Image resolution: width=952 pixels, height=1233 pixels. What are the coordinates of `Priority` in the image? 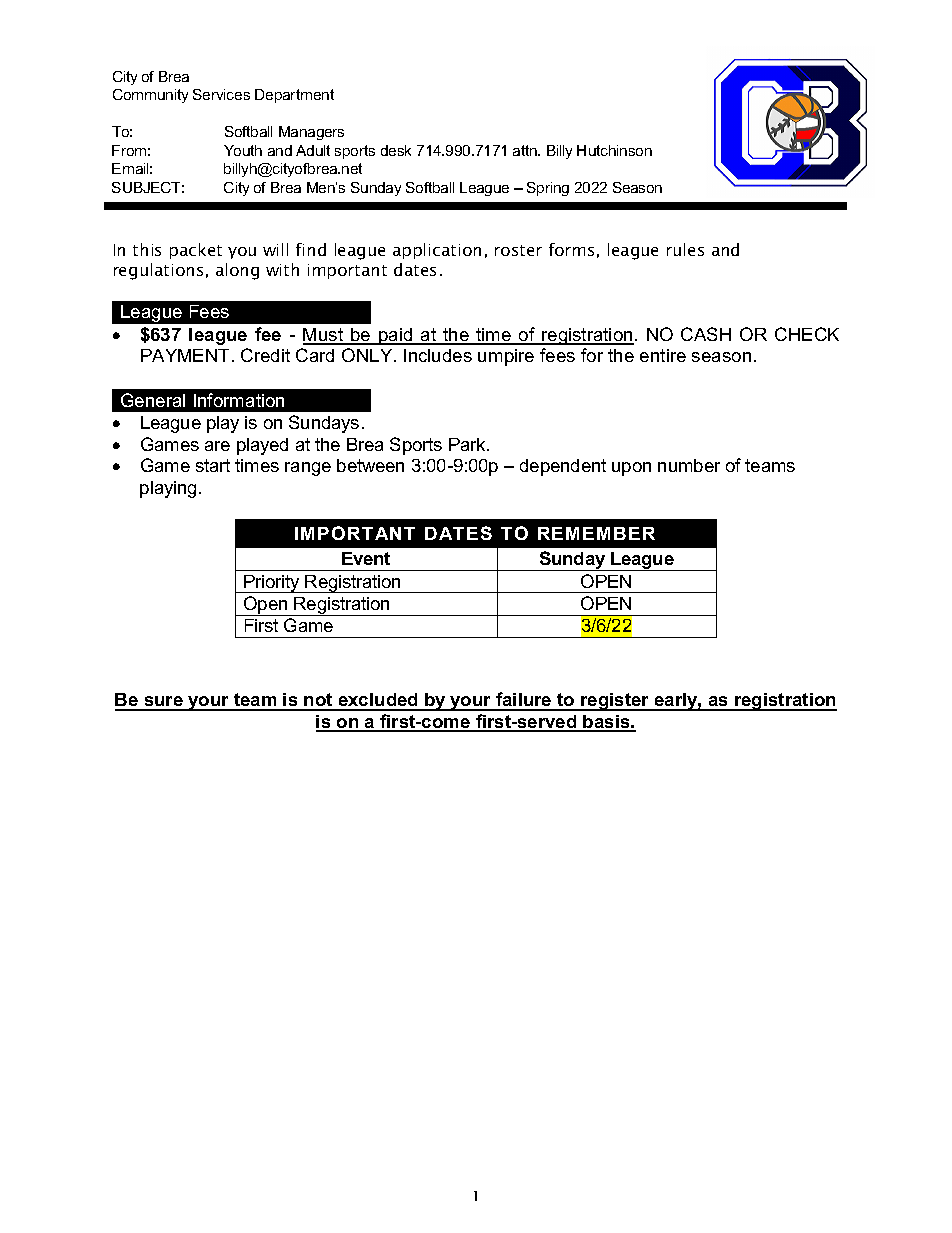 It's located at (272, 584).
